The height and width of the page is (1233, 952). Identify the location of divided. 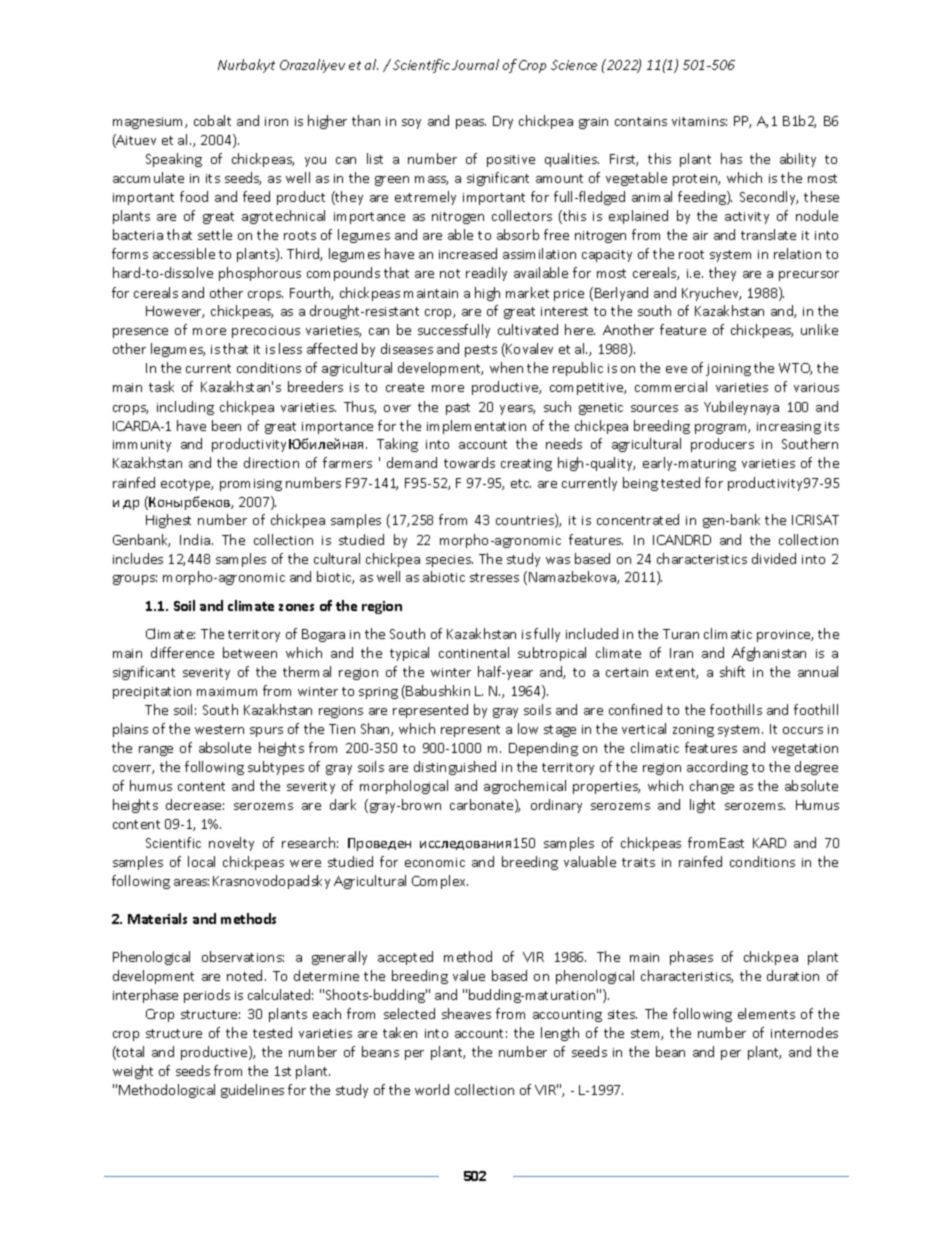
(774, 558).
